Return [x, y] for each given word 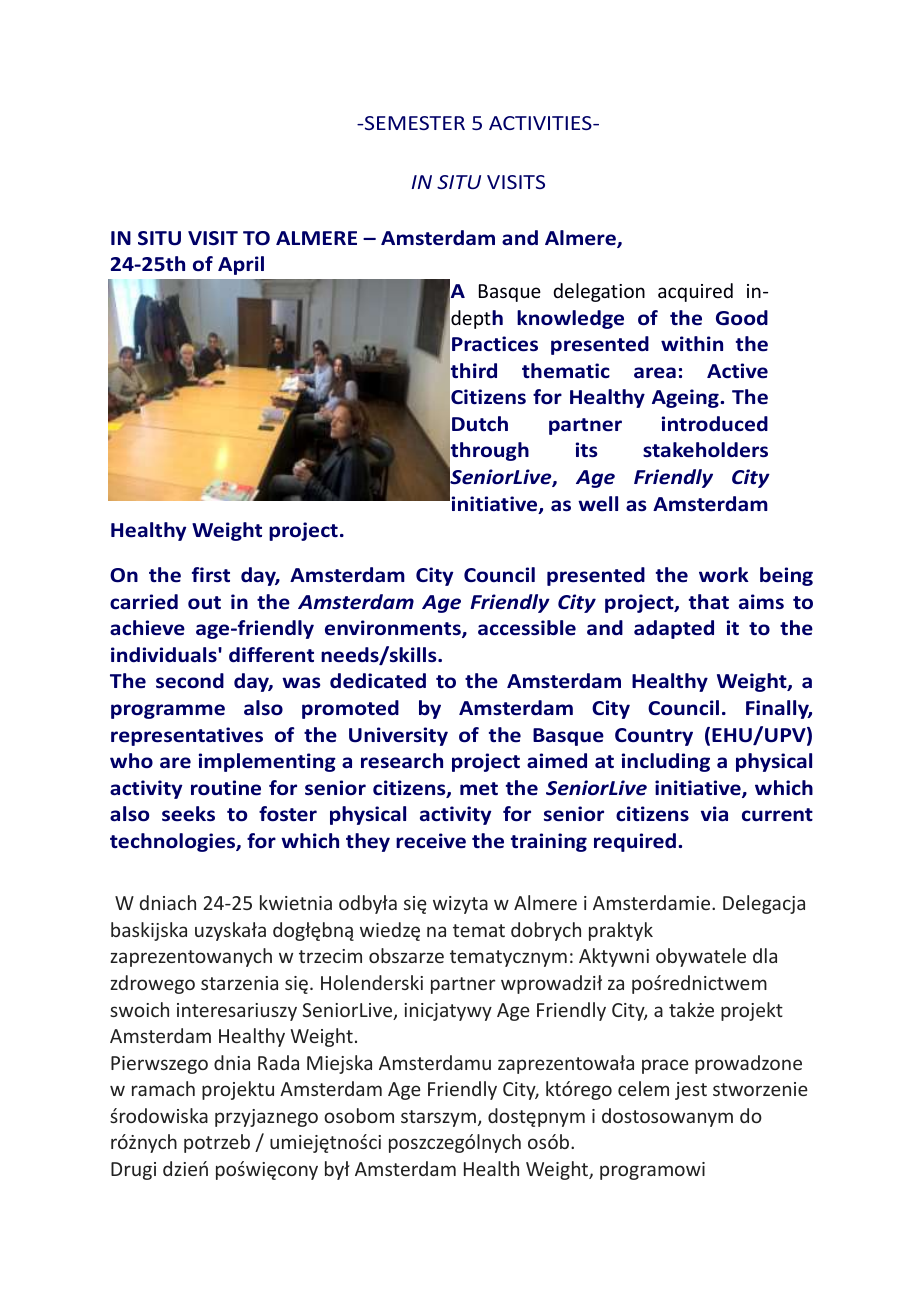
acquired [695, 292]
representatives [187, 736]
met [479, 789]
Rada [278, 1062]
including [666, 762]
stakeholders [705, 450]
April [241, 265]
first [211, 575]
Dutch [480, 424]
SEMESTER [414, 123]
